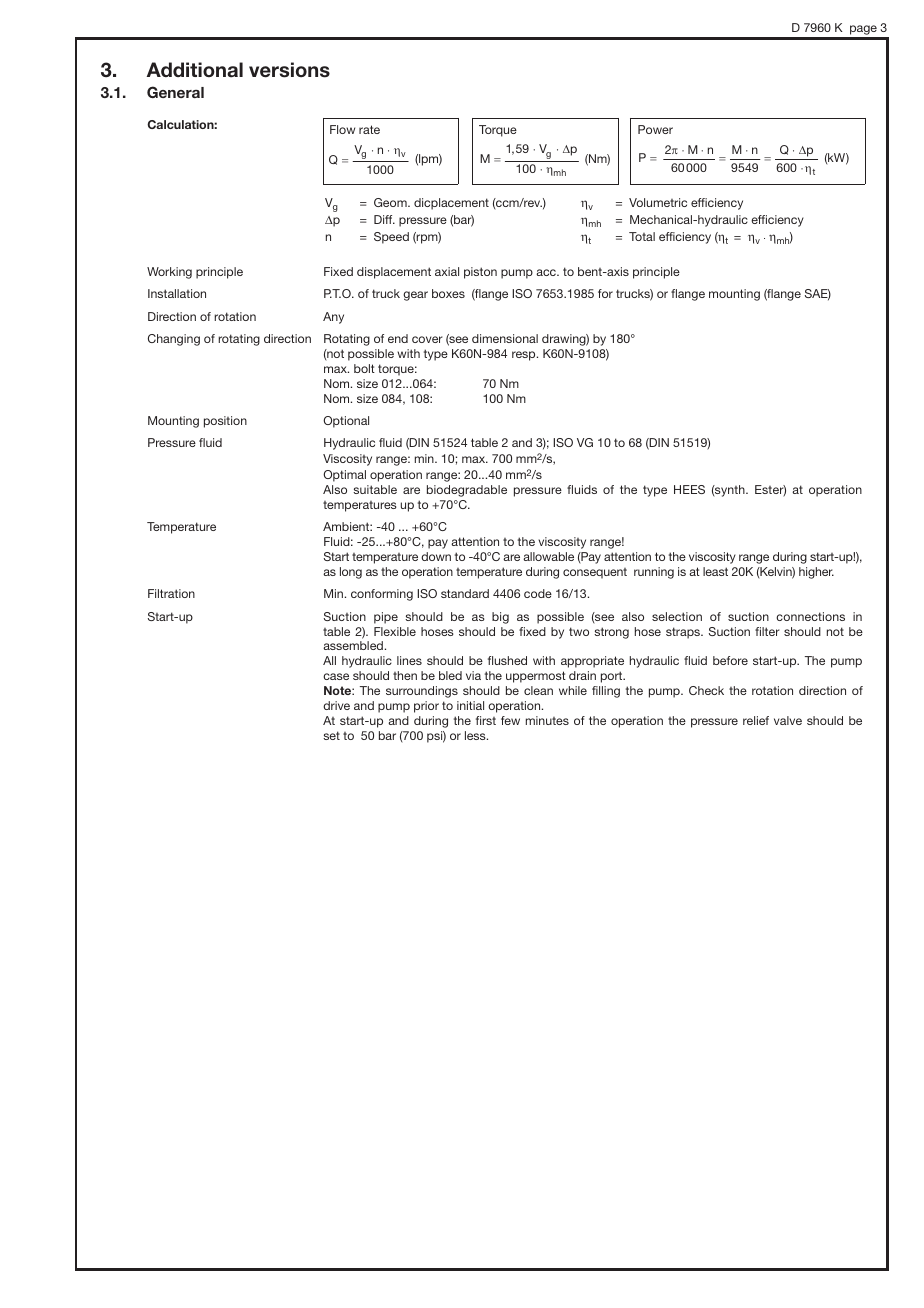  I want to click on position, so click(225, 422).
